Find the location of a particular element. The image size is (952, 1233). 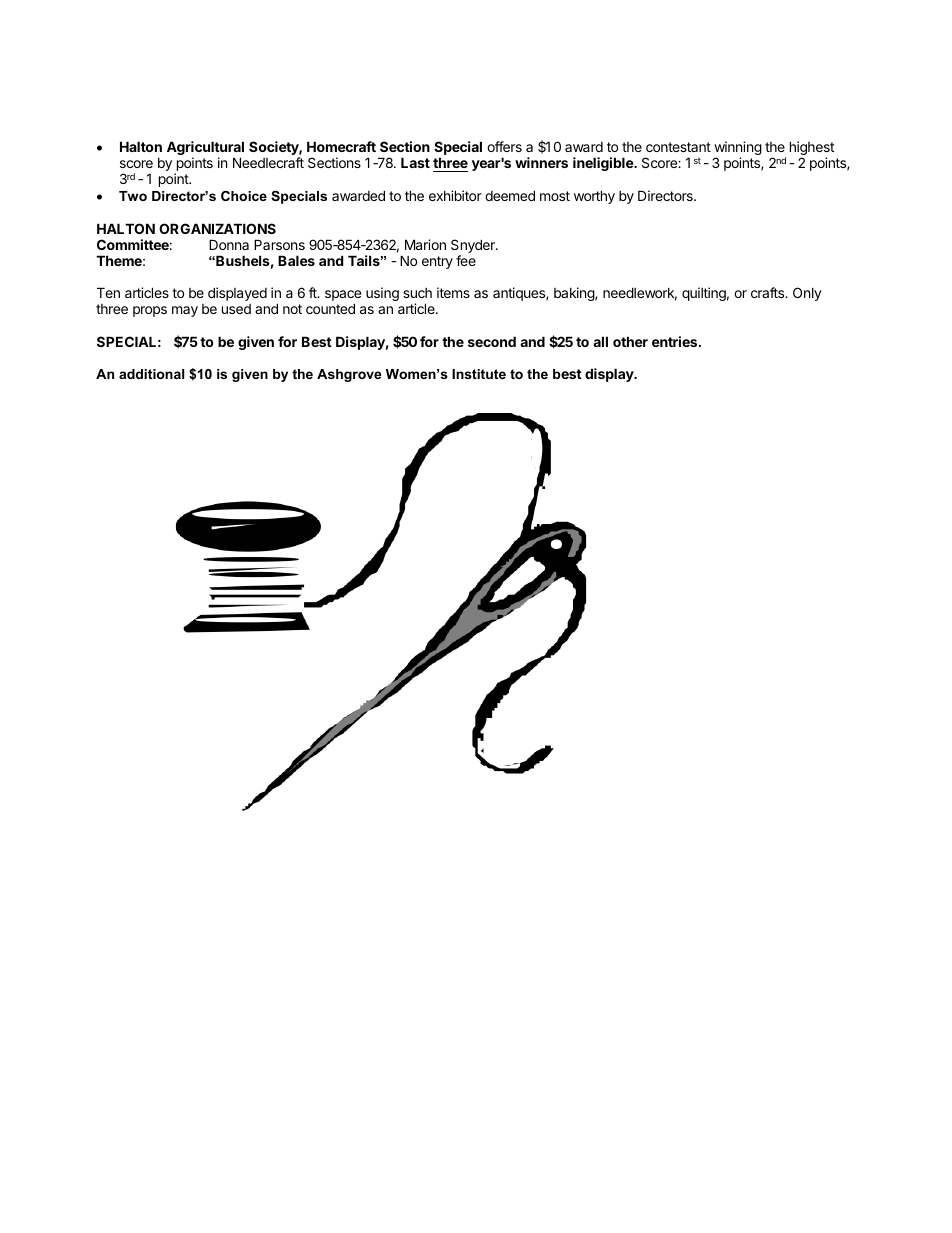

Agricultural is located at coordinates (205, 149).
